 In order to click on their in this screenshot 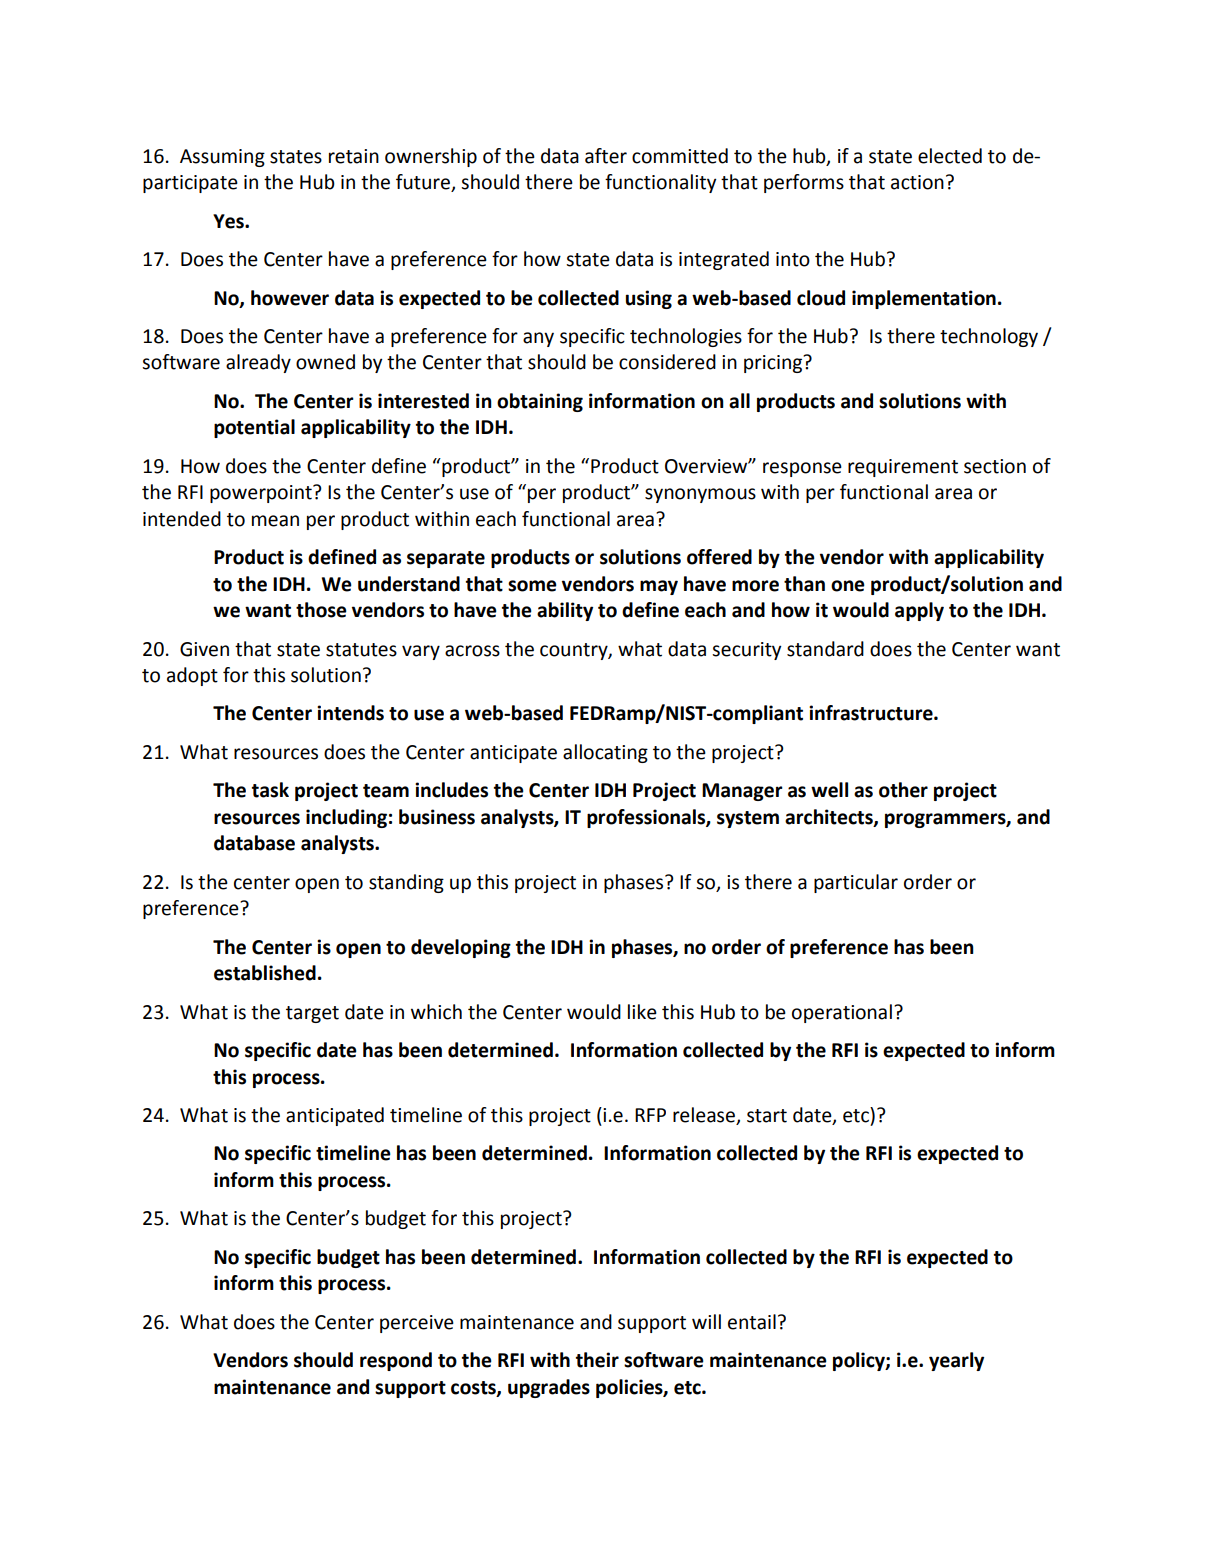, I will do `click(597, 1360)`.
